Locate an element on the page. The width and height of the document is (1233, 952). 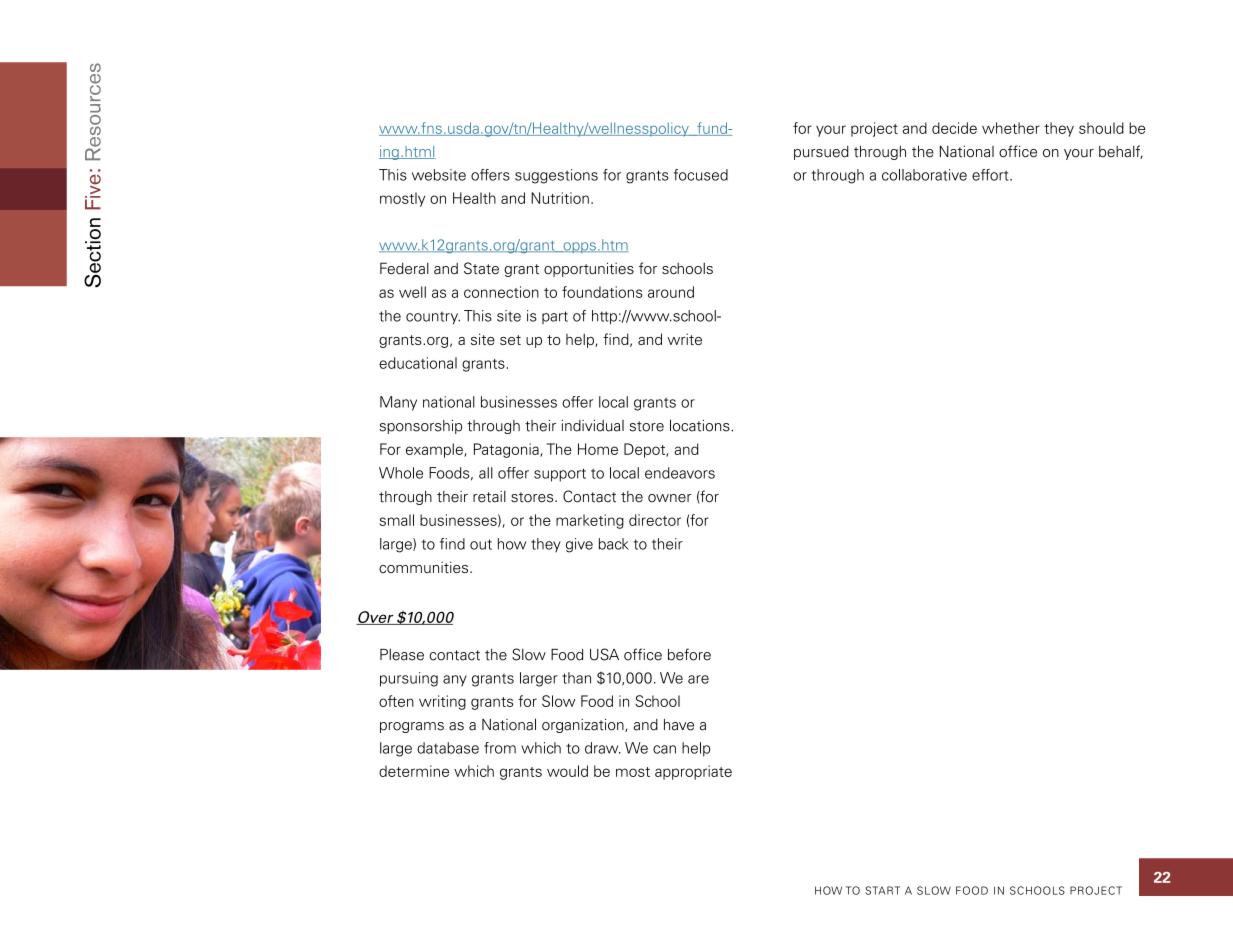
suggestions is located at coordinates (556, 176).
